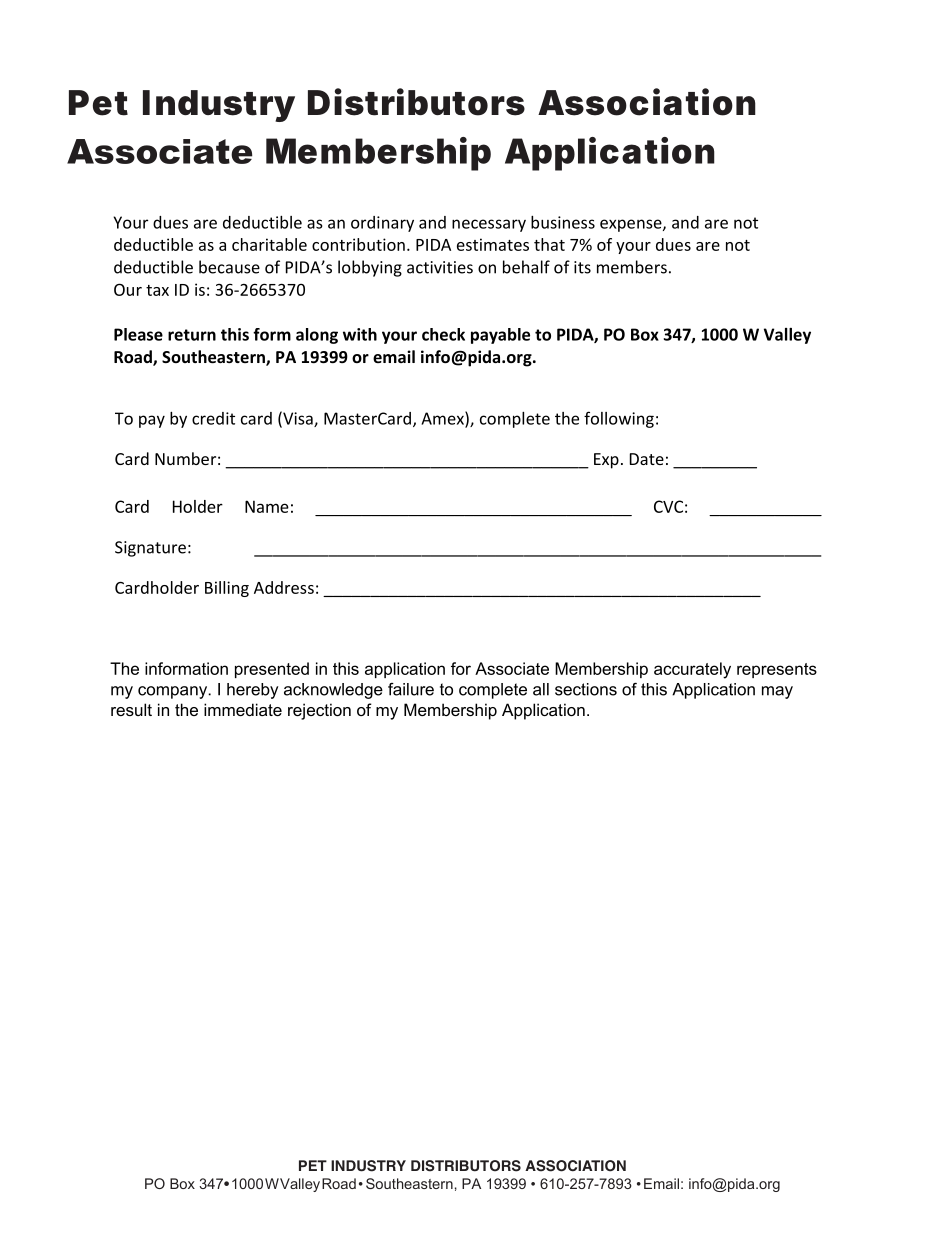  I want to click on charitable, so click(269, 244).
